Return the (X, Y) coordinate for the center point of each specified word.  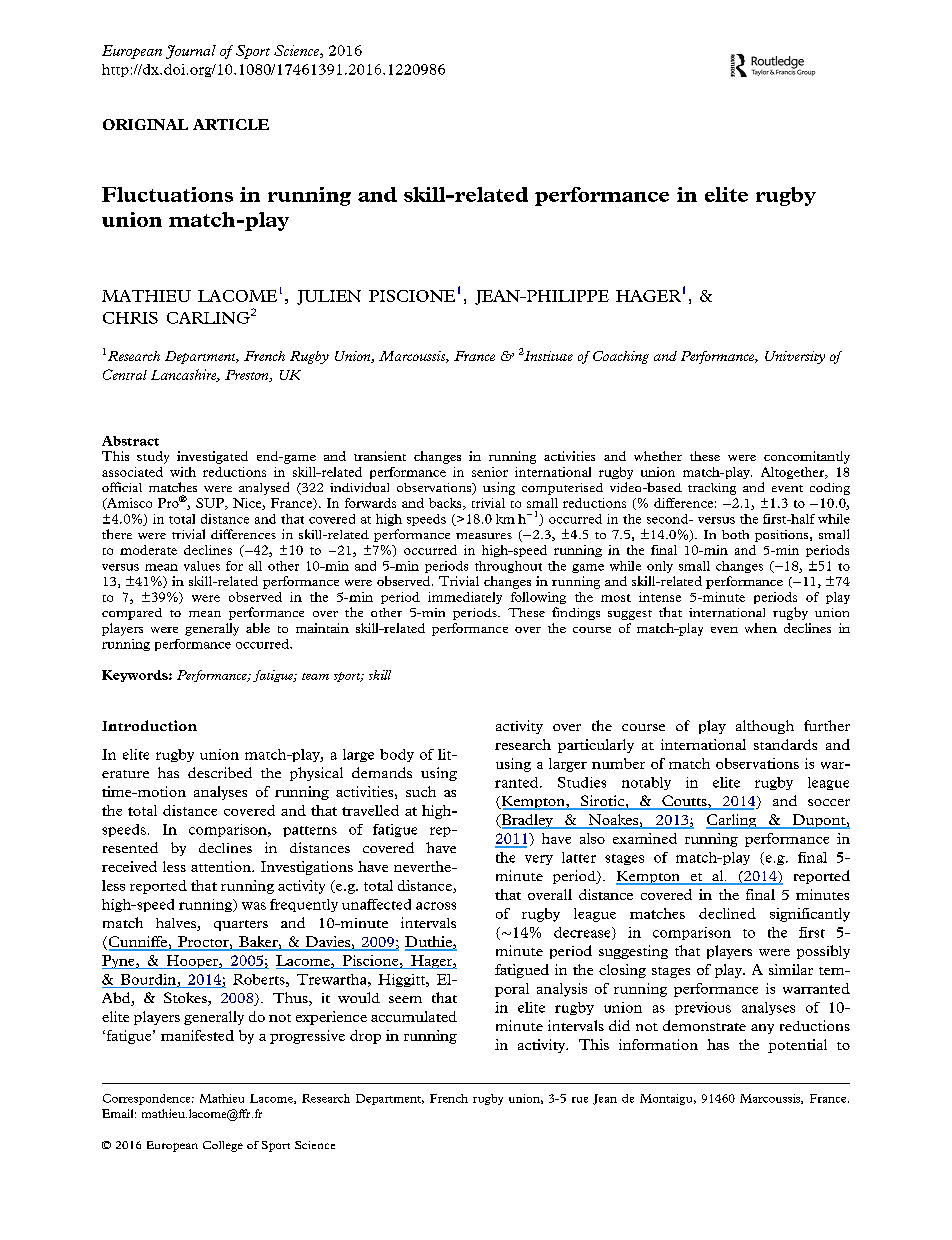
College (223, 1146)
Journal (191, 52)
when (761, 628)
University (795, 357)
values (202, 566)
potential (797, 1046)
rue (580, 1100)
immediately (465, 598)
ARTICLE (231, 124)
